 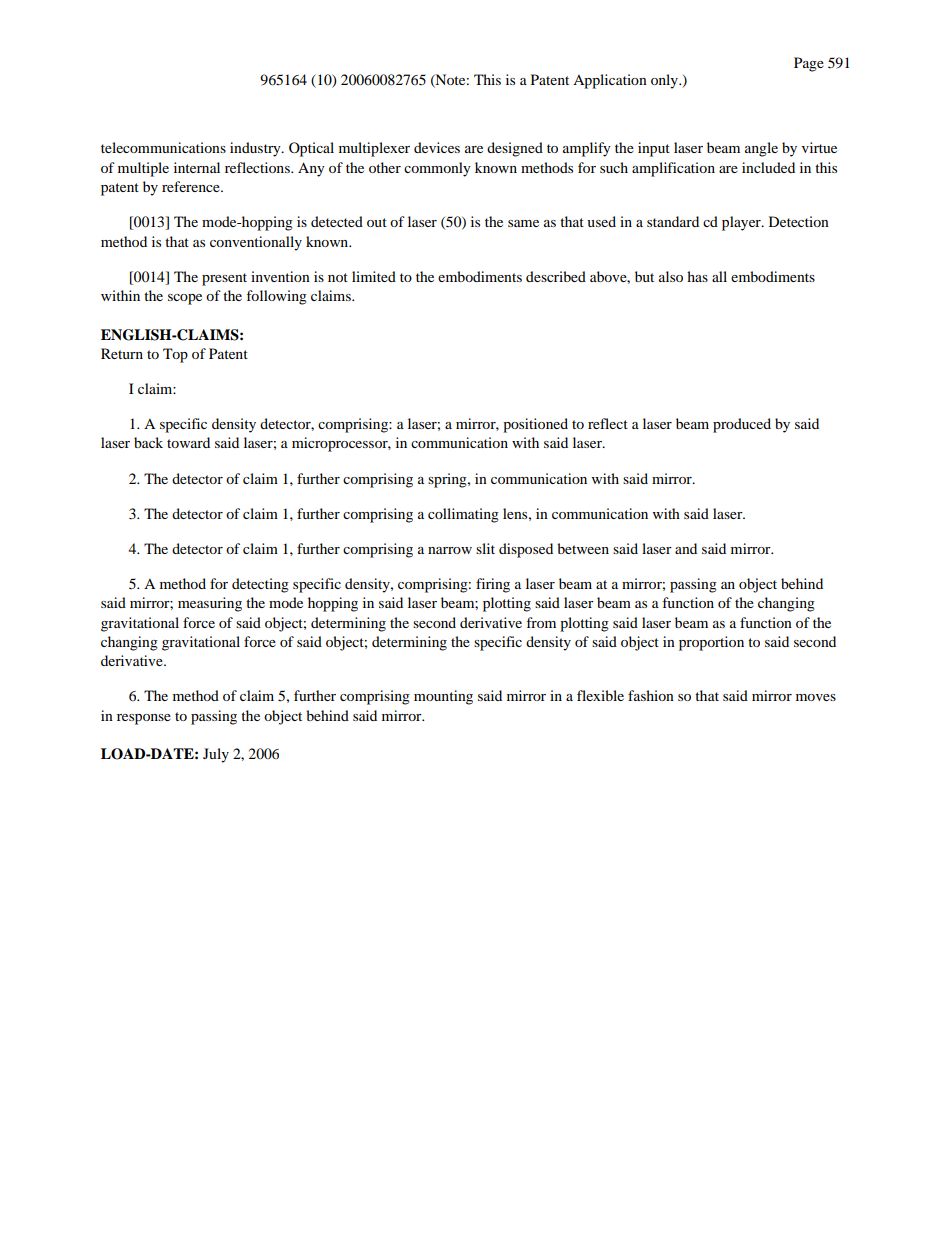 I want to click on Page, so click(x=809, y=64).
